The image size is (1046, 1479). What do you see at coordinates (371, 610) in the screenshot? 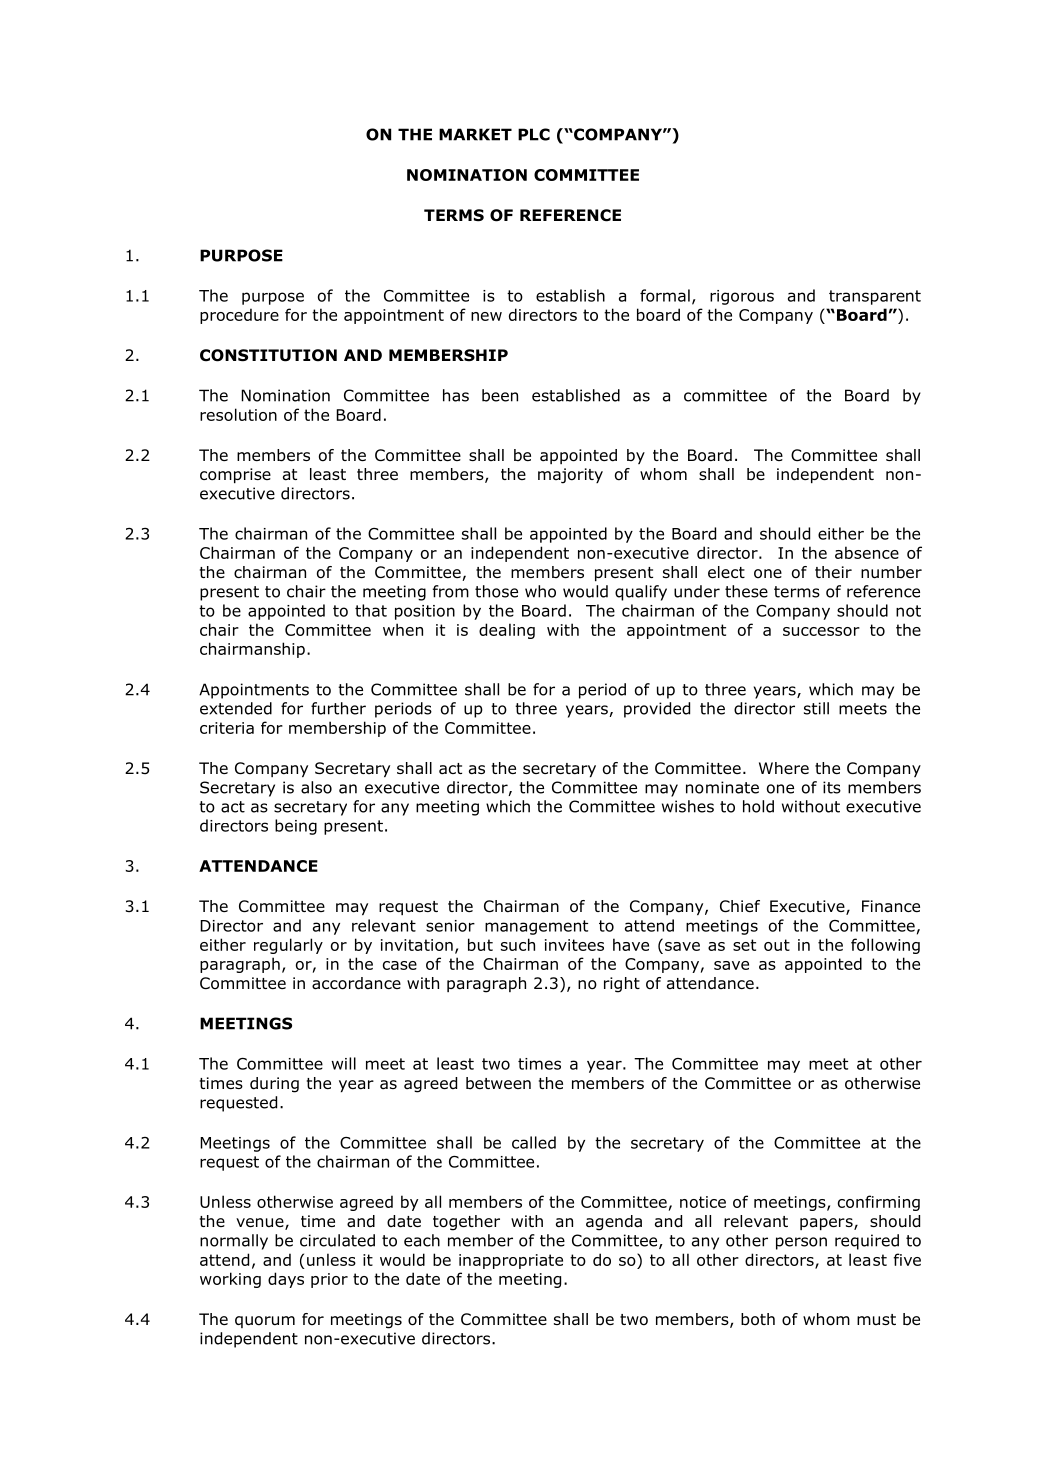
I see `that` at bounding box center [371, 610].
